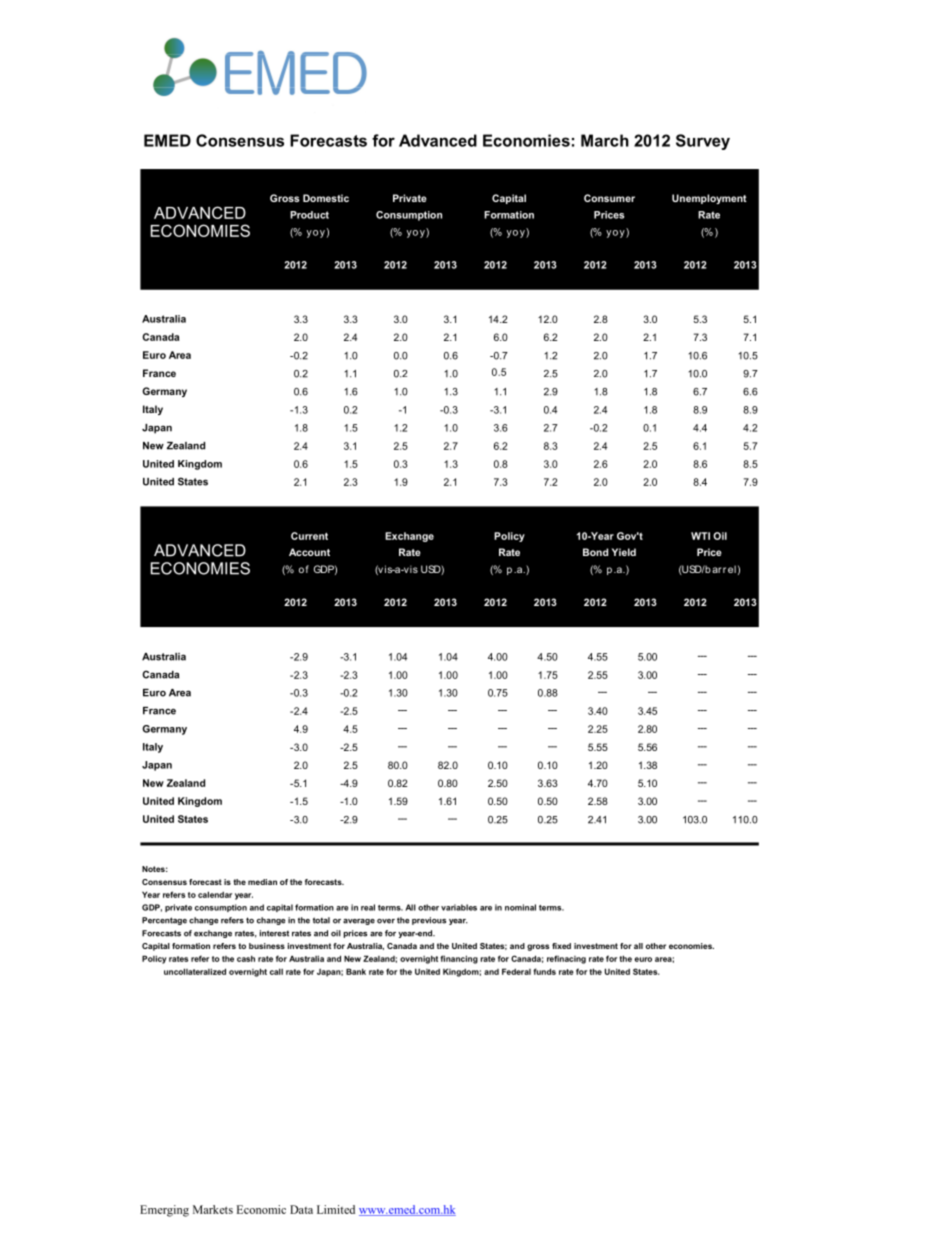 The image size is (952, 1233). I want to click on cash, so click(246, 958).
